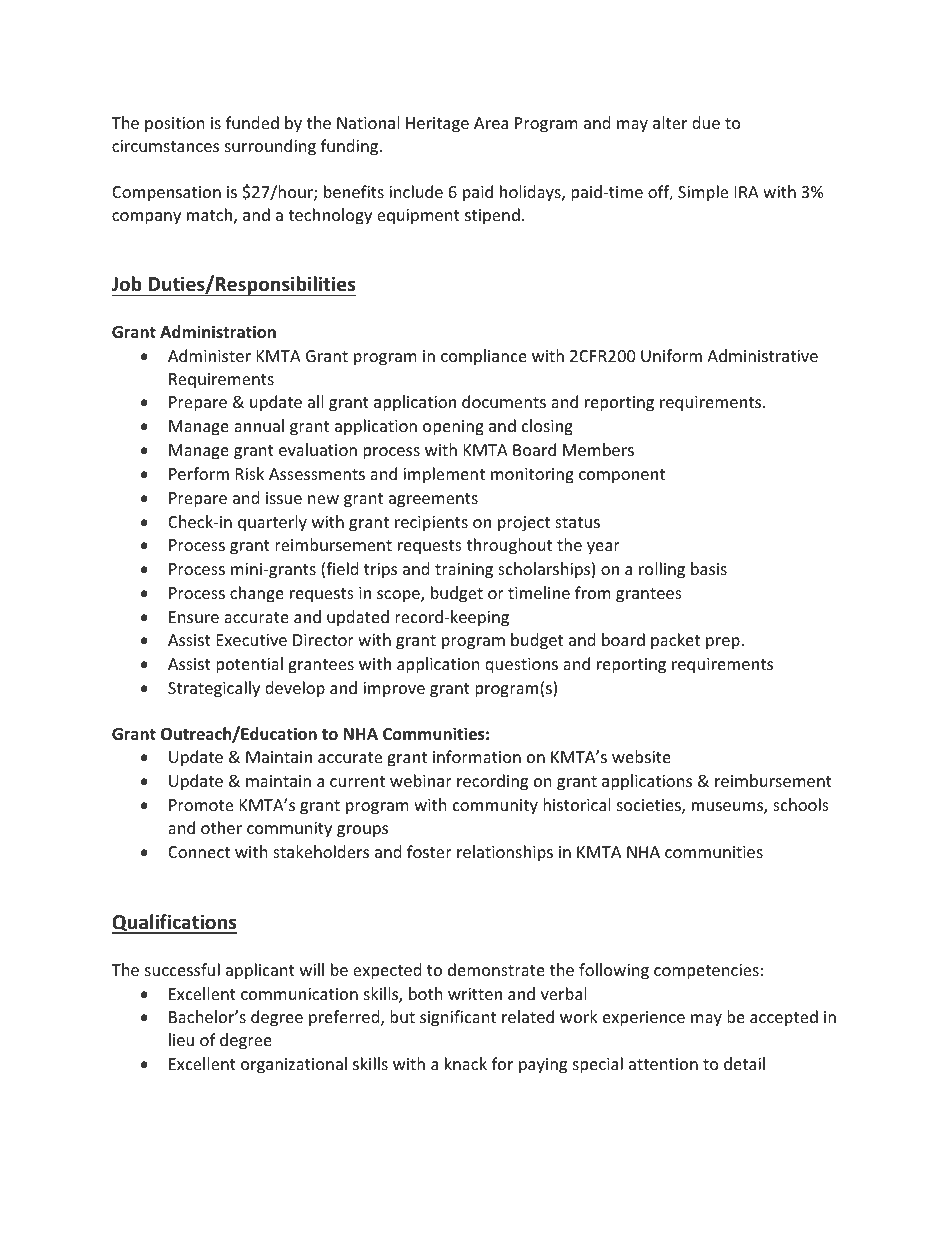 The height and width of the screenshot is (1233, 952). What do you see at coordinates (126, 284) in the screenshot?
I see `Job` at bounding box center [126, 284].
